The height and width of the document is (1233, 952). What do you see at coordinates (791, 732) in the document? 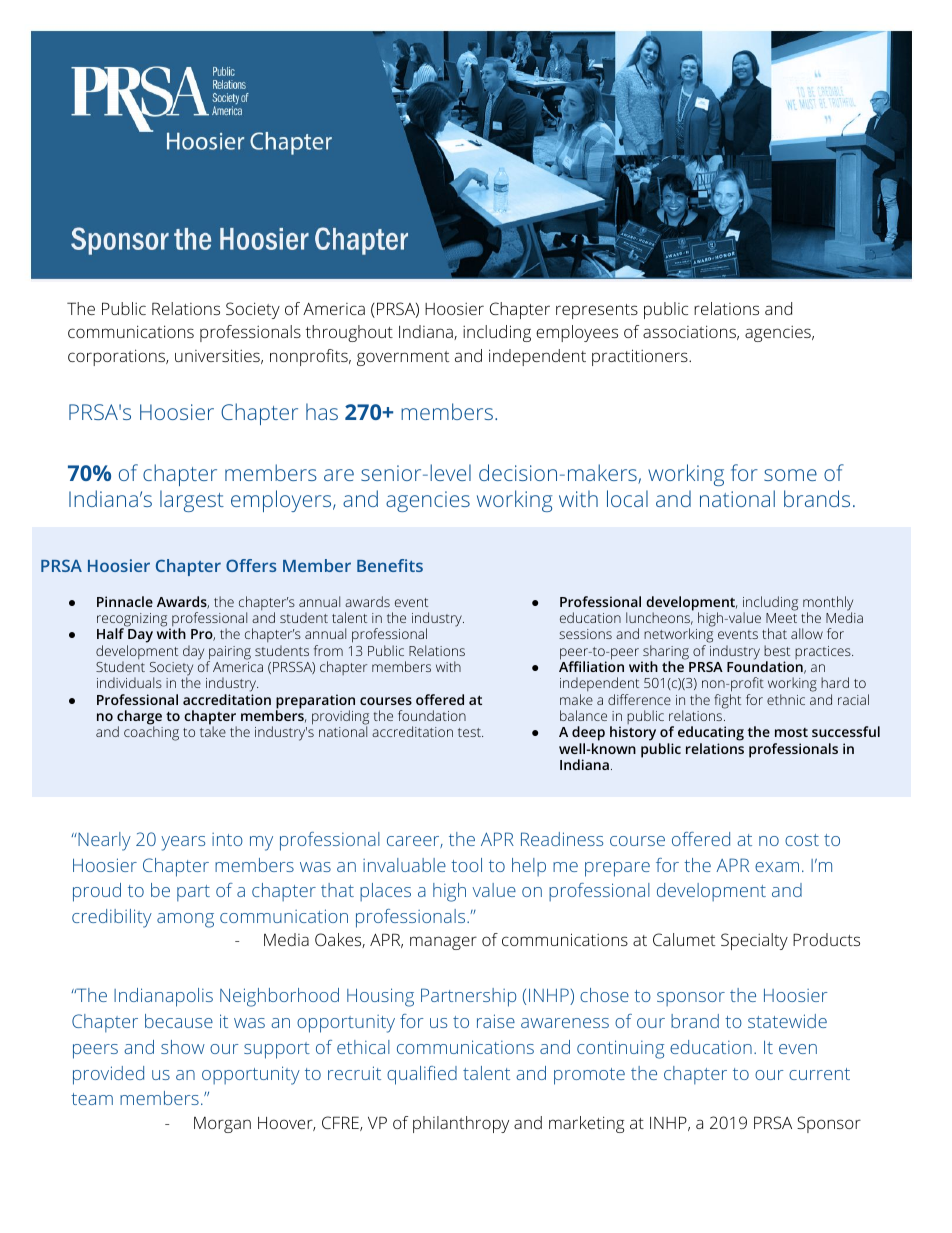
I see `most` at bounding box center [791, 732].
